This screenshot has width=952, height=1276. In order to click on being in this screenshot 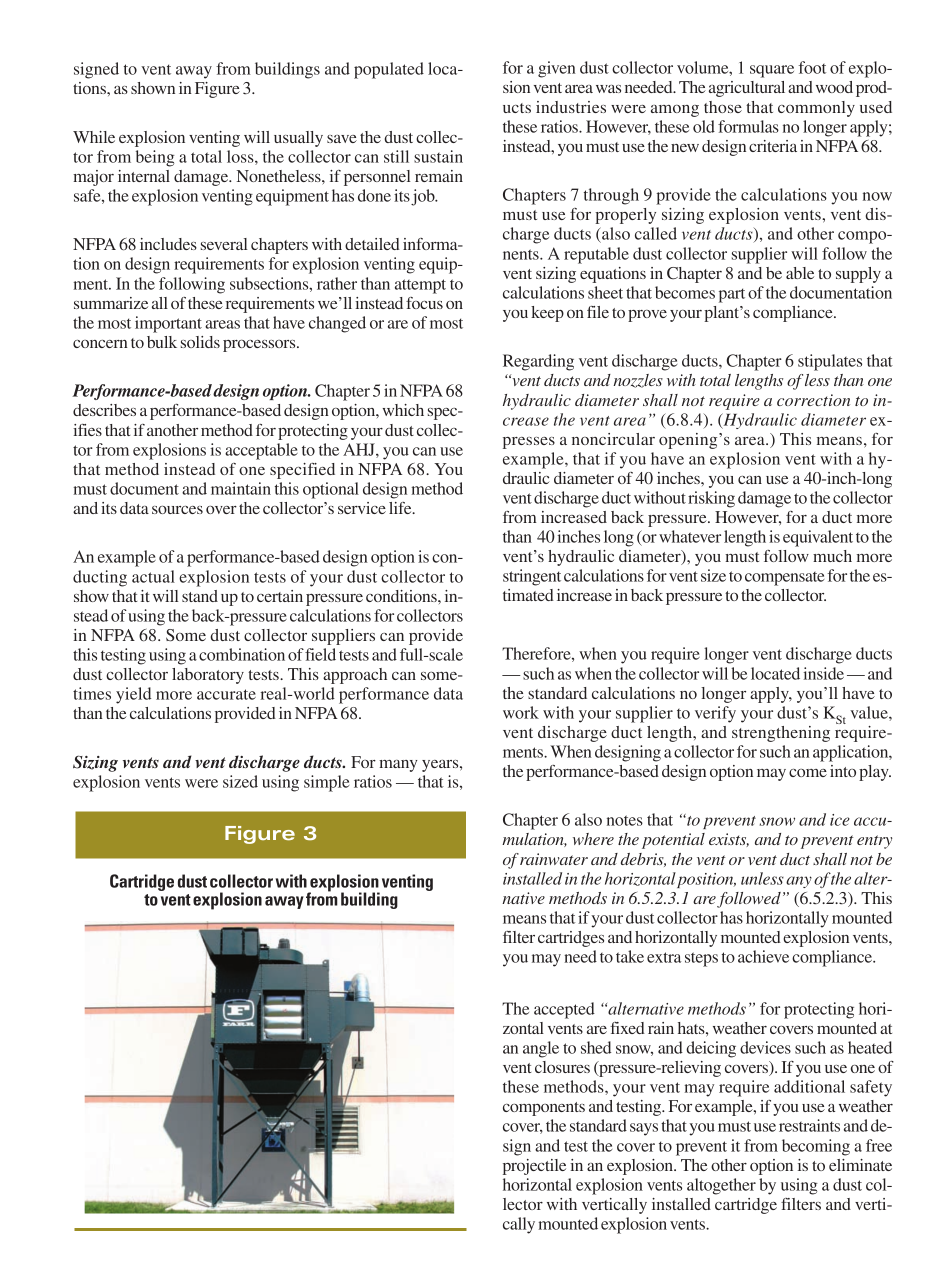, I will do `click(155, 158)`.
